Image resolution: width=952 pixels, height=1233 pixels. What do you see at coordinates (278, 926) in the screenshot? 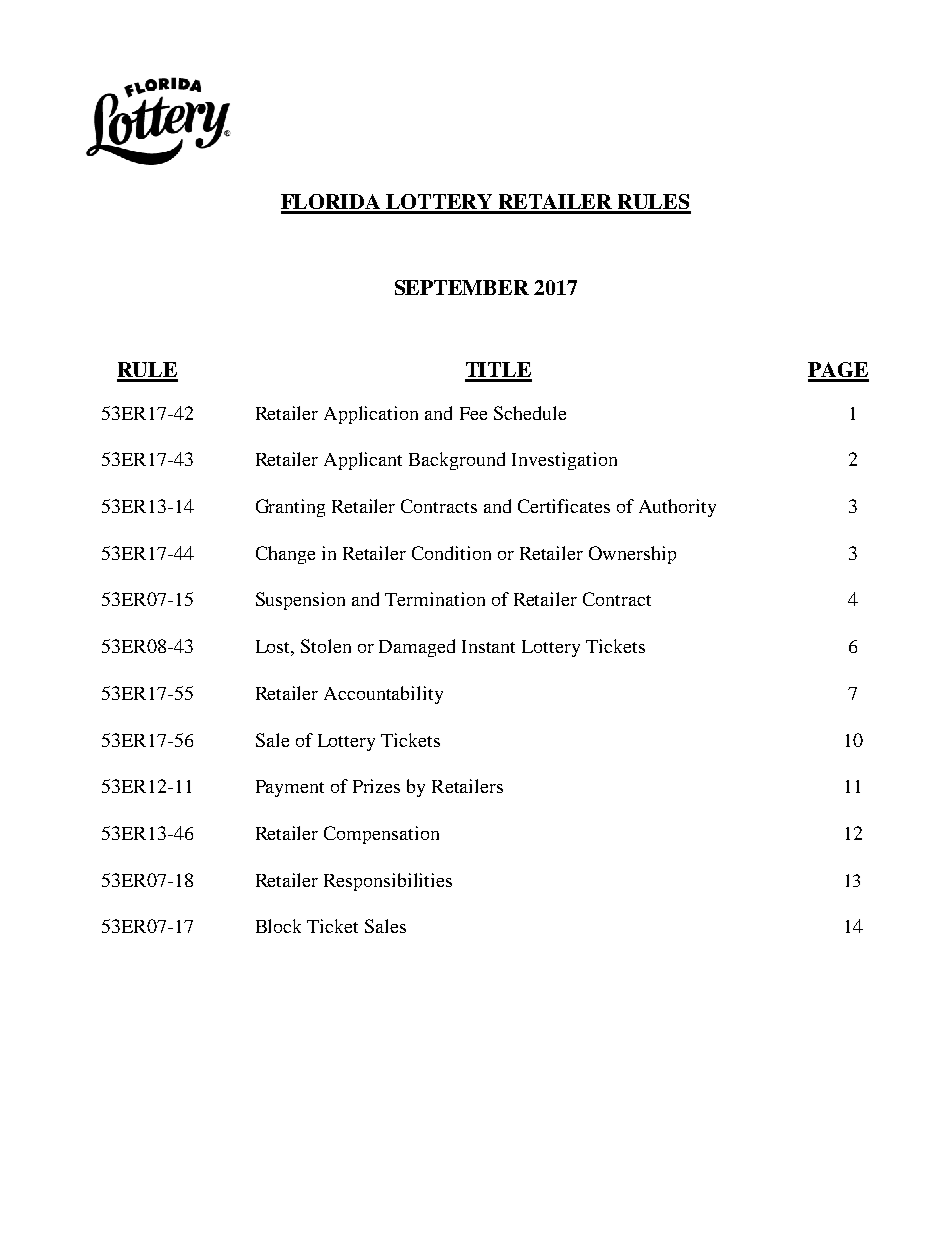
I see `Block` at bounding box center [278, 926].
